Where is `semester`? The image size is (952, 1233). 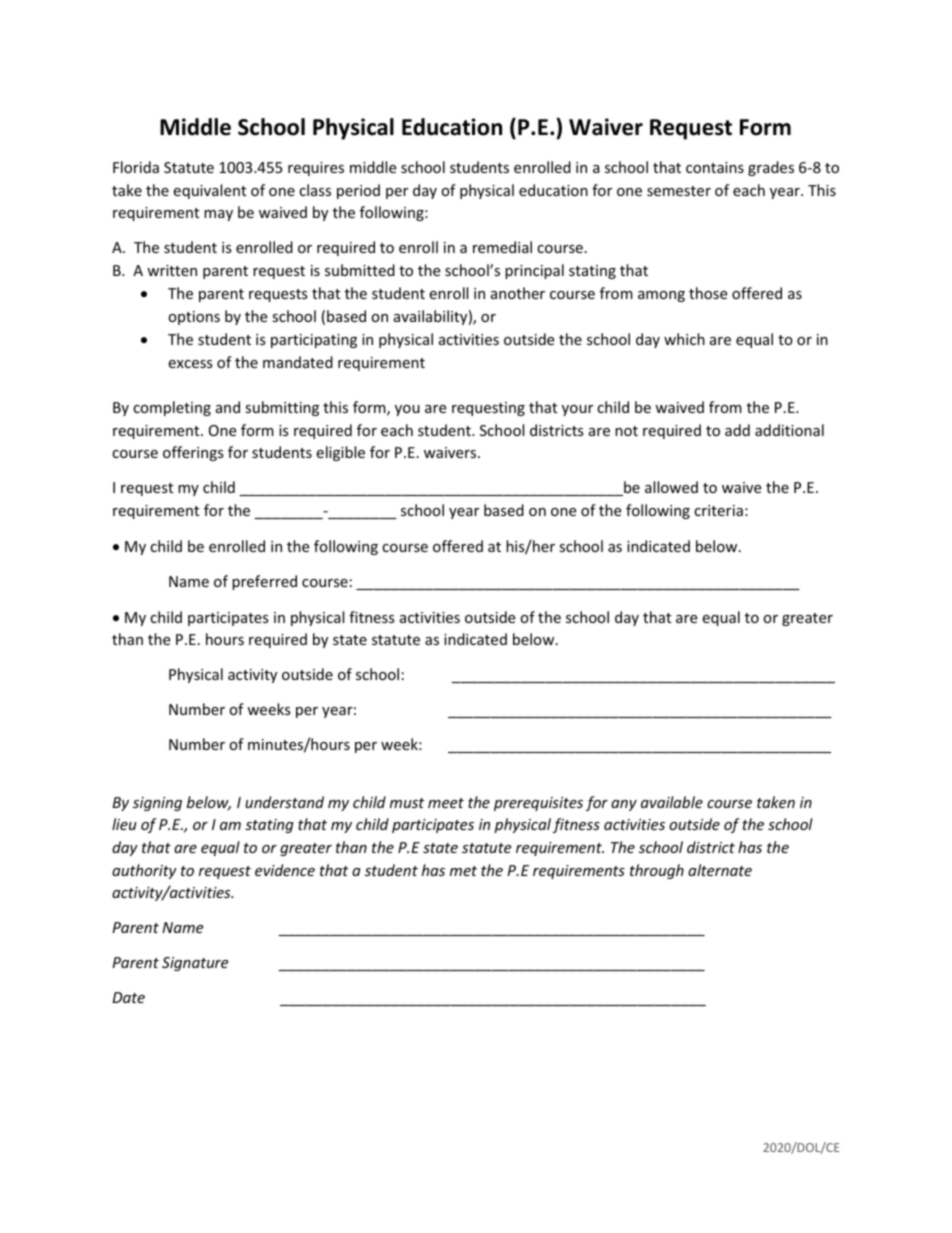 semester is located at coordinates (679, 191).
